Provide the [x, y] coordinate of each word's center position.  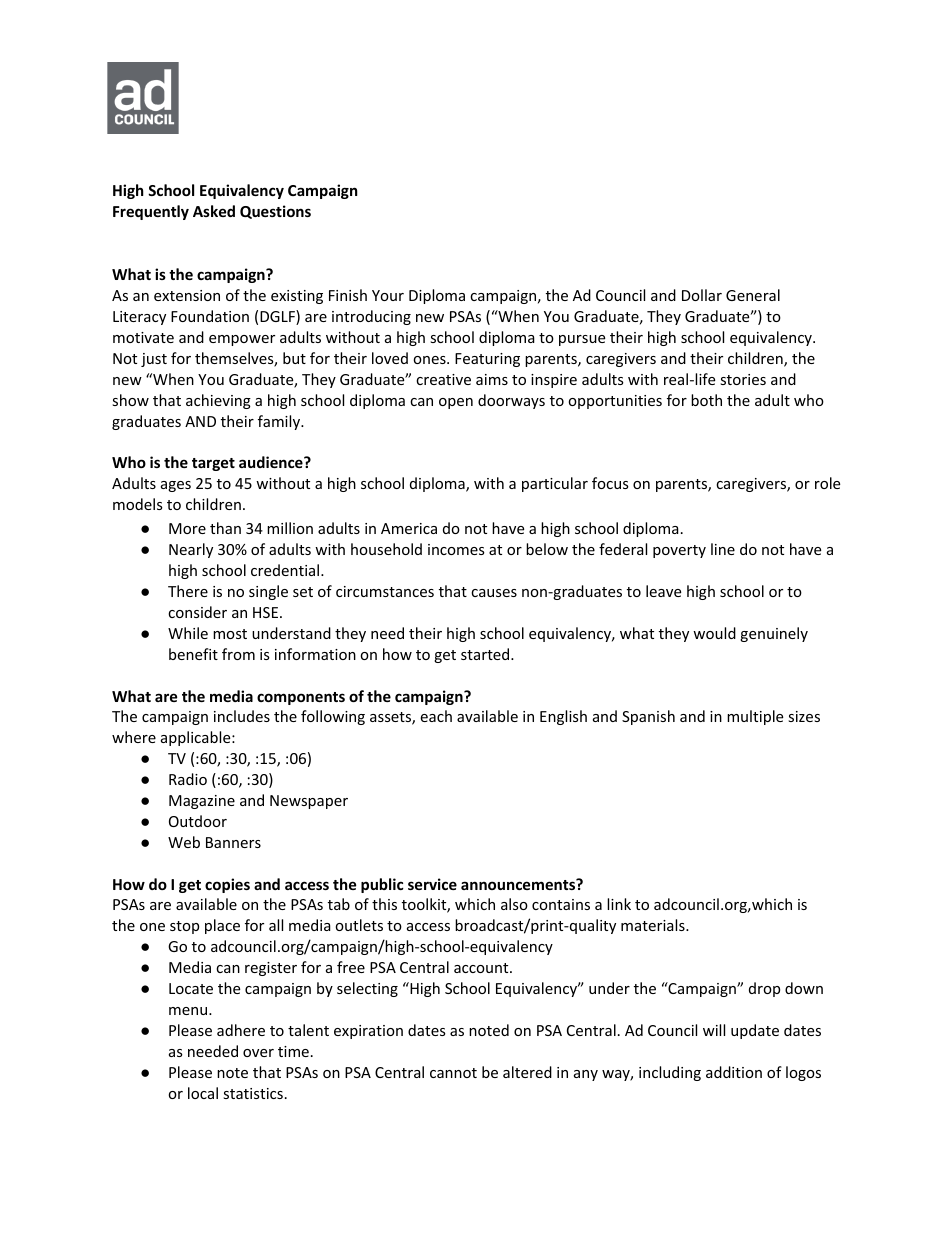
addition [734, 1072]
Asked [214, 211]
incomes [456, 549]
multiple [755, 717]
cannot [453, 1073]
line [723, 549]
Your [388, 295]
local [203, 1093]
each [436, 716]
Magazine [202, 802]
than [225, 528]
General [753, 295]
